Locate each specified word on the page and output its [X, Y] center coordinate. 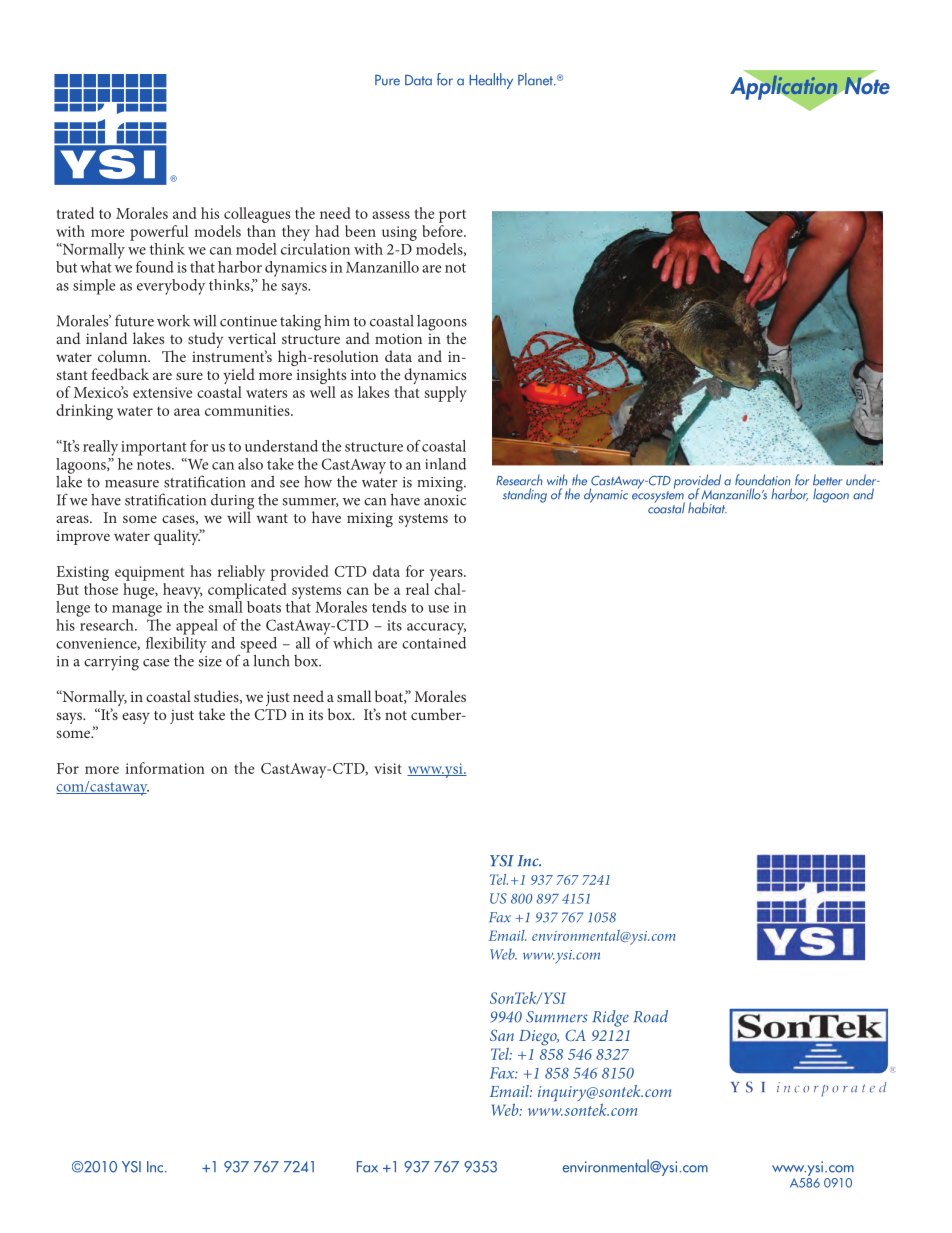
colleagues [257, 215]
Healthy [491, 81]
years [447, 575]
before [443, 231]
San [502, 1035]
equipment [149, 573]
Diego [539, 1038]
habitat [707, 508]
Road [651, 1016]
